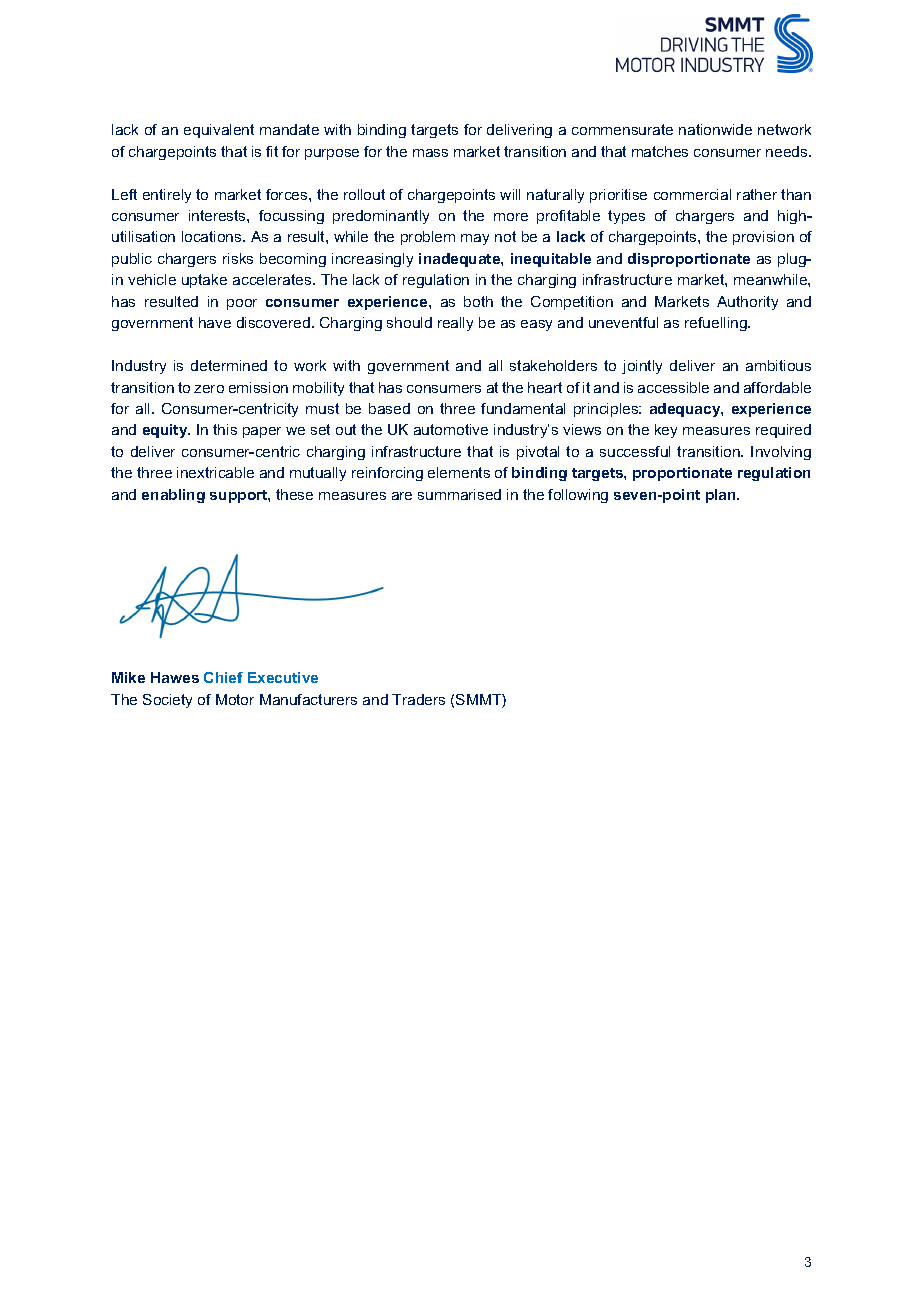  I want to click on equivalent, so click(219, 131).
